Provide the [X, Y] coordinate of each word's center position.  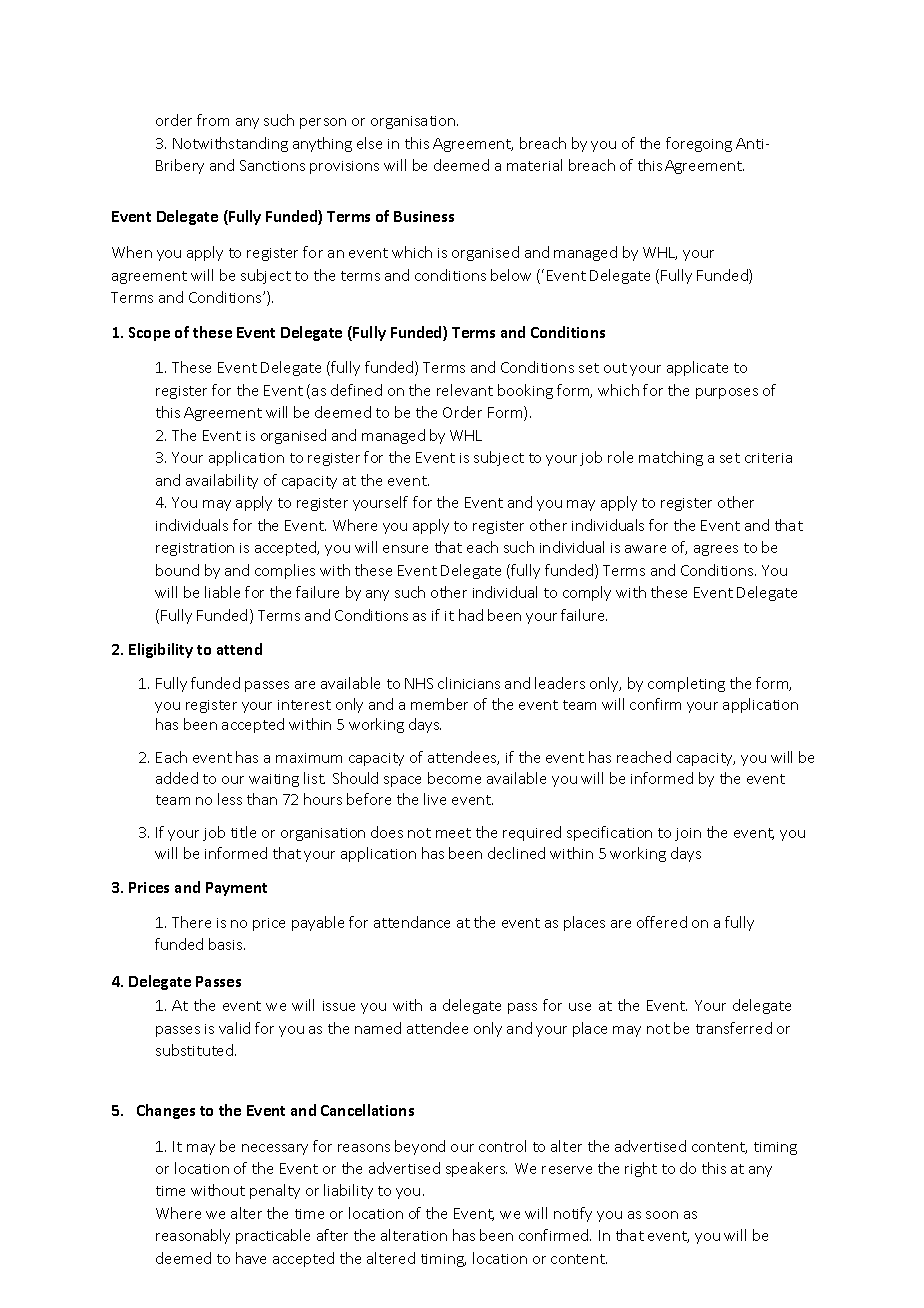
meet [453, 833]
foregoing [699, 144]
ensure [405, 549]
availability [222, 481]
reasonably [193, 1236]
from [213, 120]
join [688, 834]
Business [424, 216]
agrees [716, 550]
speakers [476, 1169]
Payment [236, 889]
